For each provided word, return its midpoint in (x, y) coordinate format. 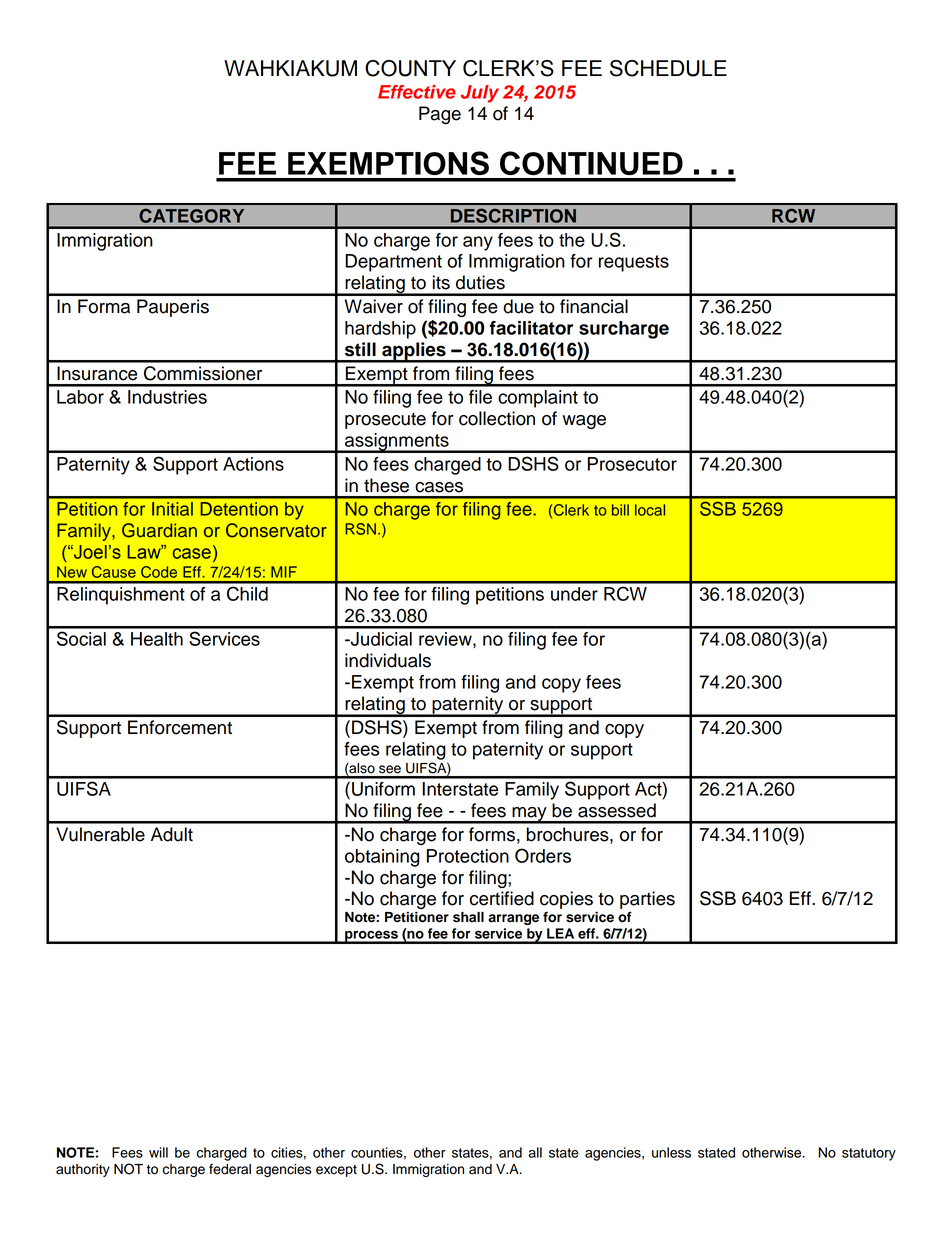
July (480, 94)
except (336, 1171)
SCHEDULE (668, 68)
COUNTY (410, 68)
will (158, 1152)
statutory (869, 1154)
